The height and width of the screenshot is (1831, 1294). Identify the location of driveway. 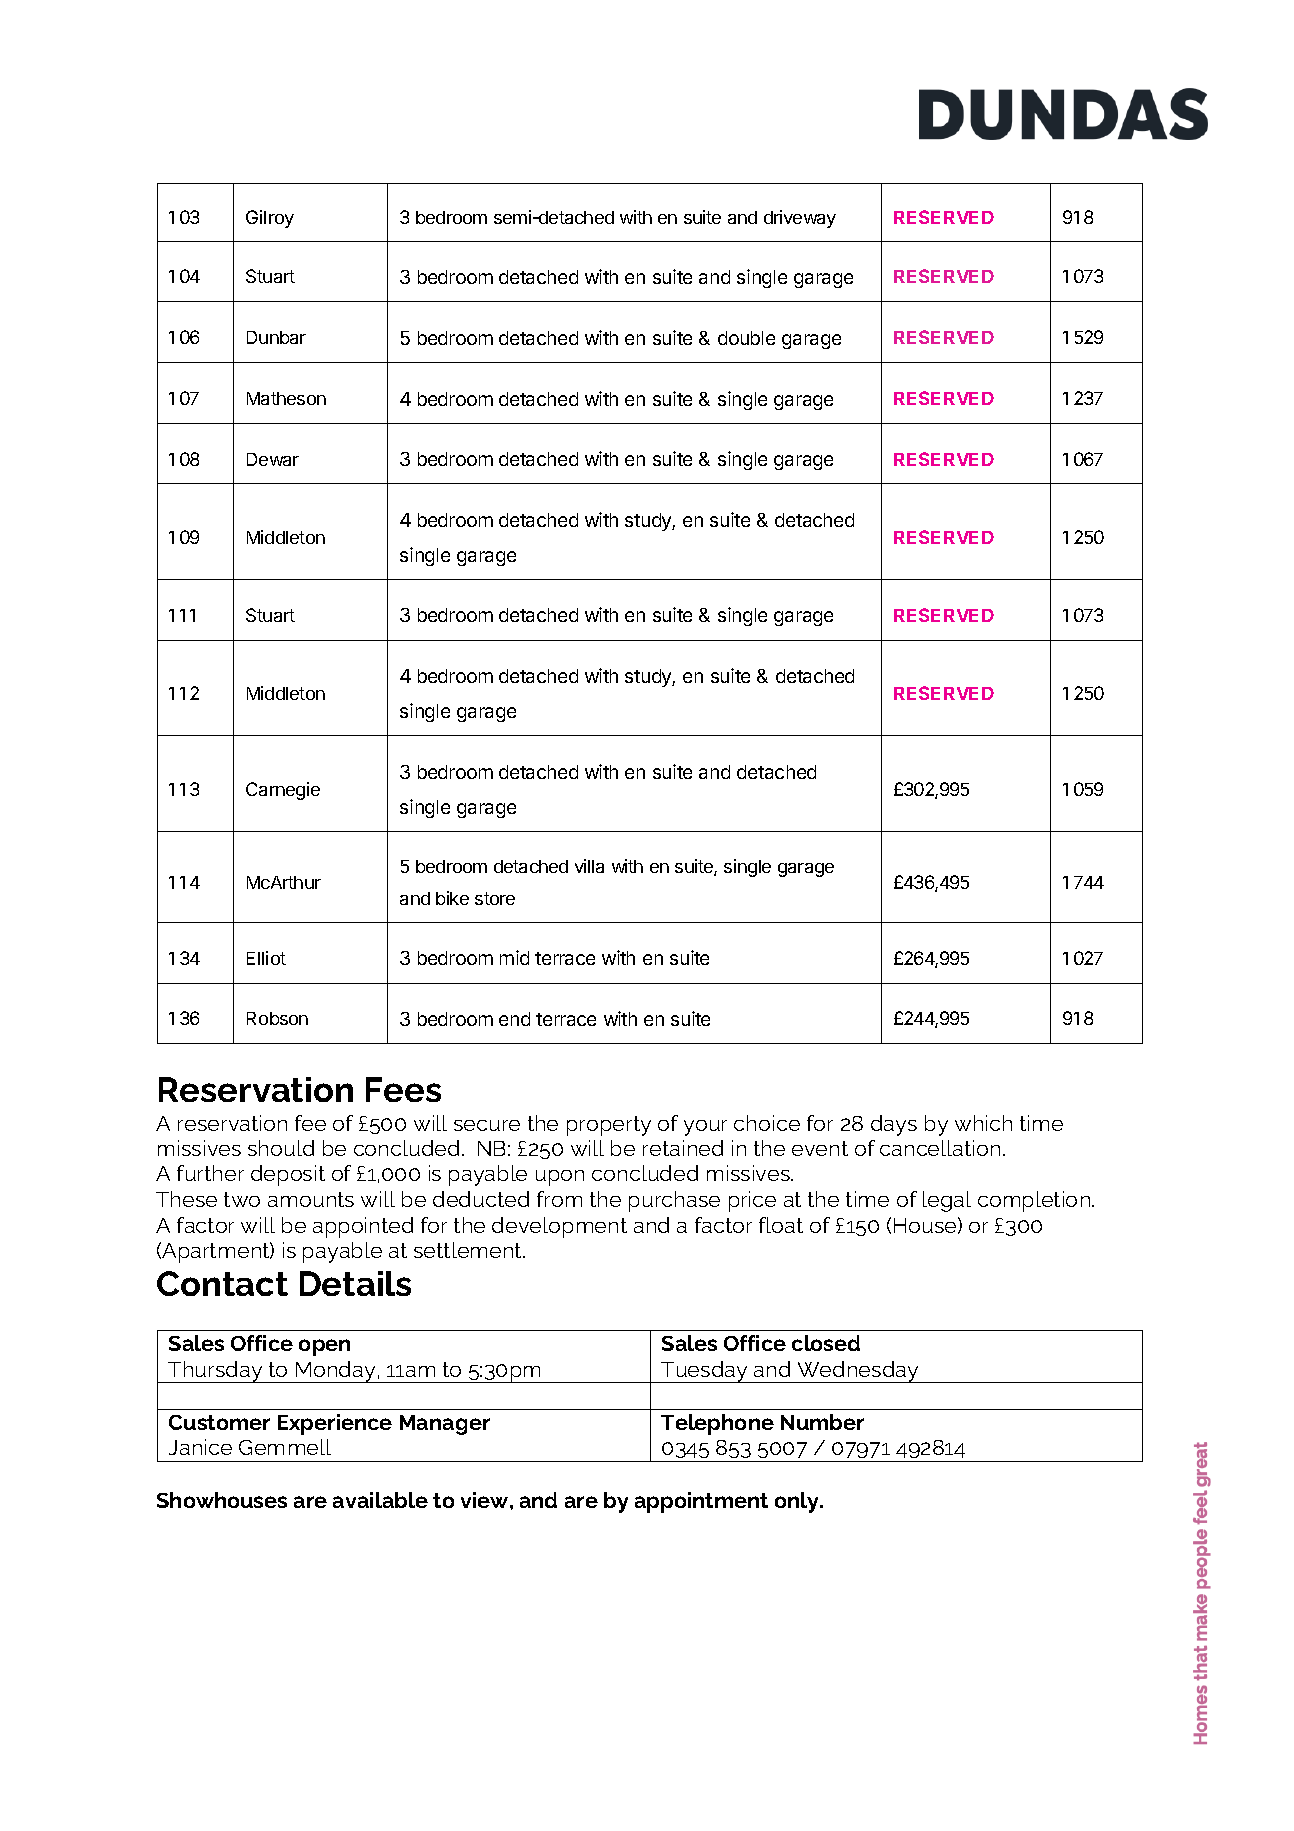
(800, 219).
